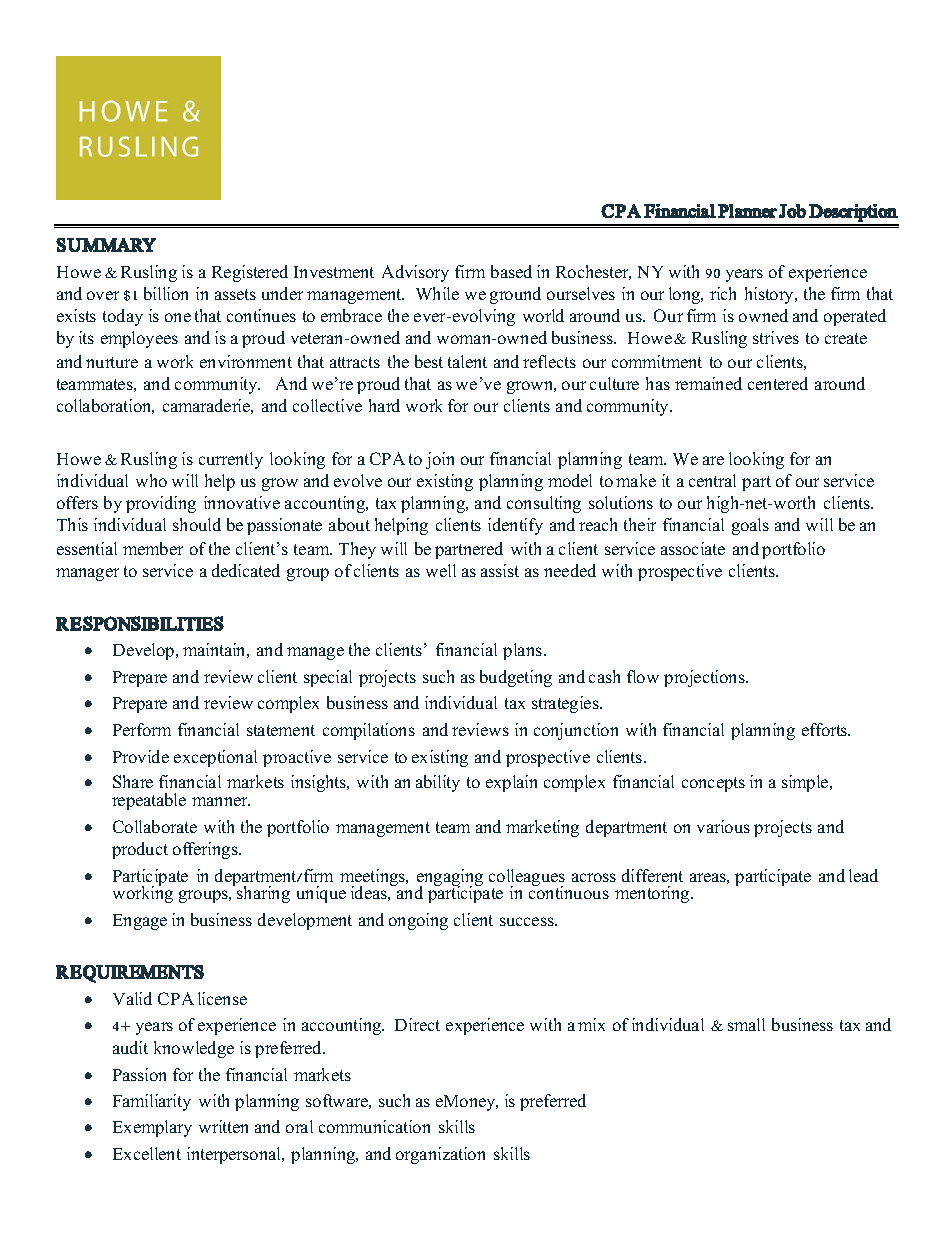 Image resolution: width=952 pixels, height=1233 pixels. Describe the element at coordinates (750, 526) in the document. I see `goals` at that location.
